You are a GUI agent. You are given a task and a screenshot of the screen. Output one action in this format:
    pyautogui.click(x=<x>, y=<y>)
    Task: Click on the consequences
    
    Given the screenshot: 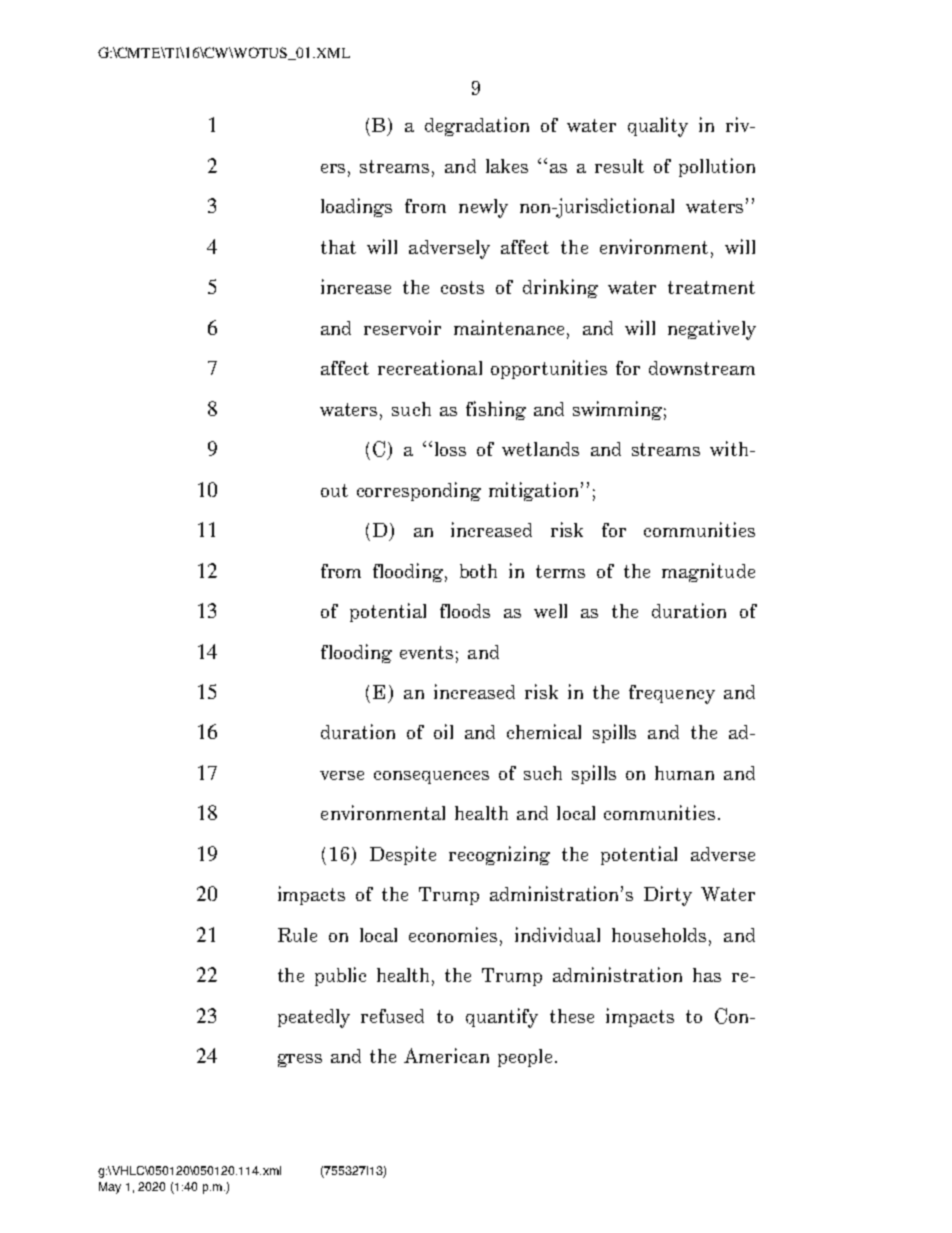 What is the action you would take?
    pyautogui.click(x=431, y=777)
